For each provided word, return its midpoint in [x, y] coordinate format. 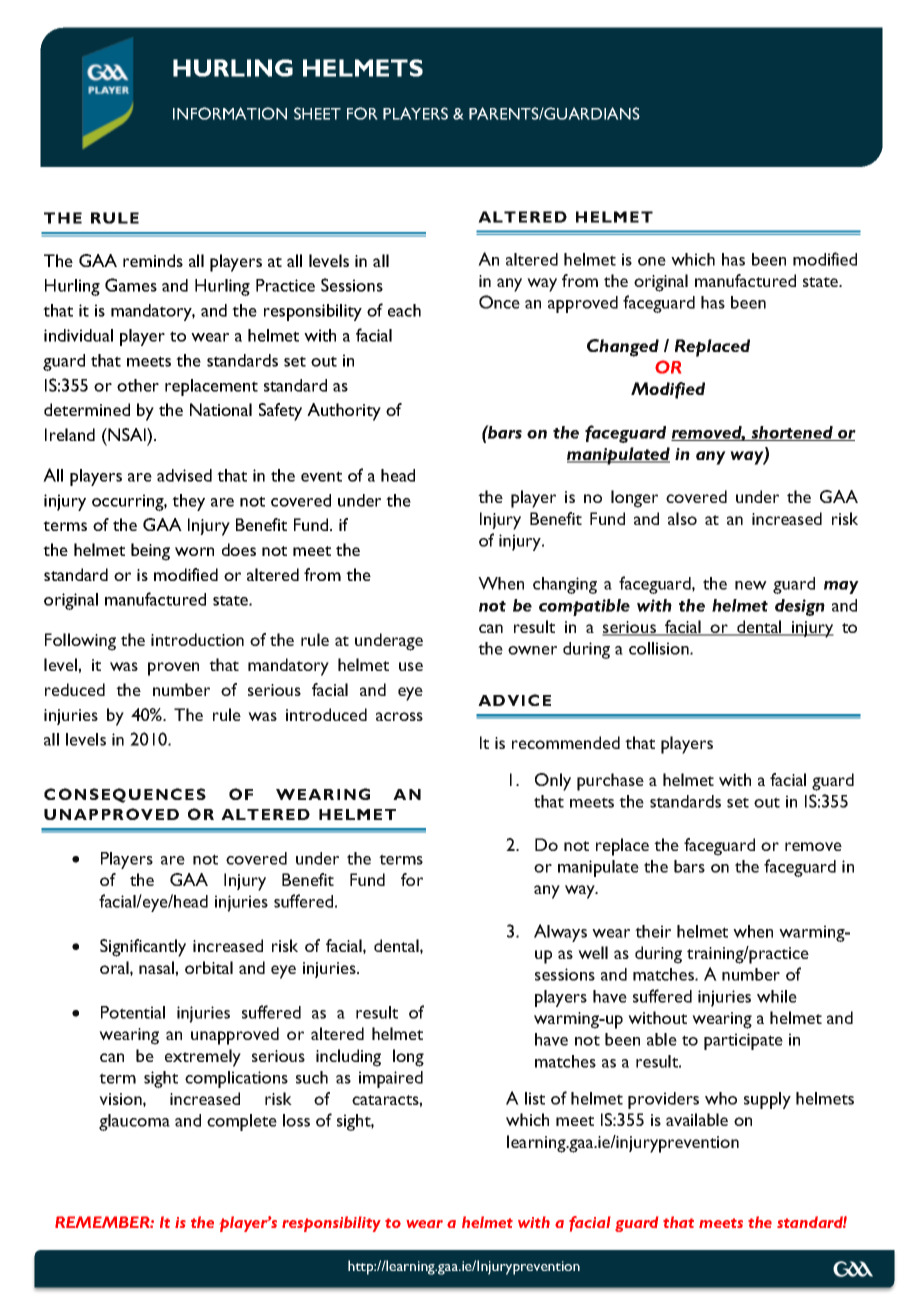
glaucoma [134, 1122]
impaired [391, 1079]
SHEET [317, 113]
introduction [197, 639]
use [411, 666]
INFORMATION [230, 113]
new [751, 585]
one [652, 261]
